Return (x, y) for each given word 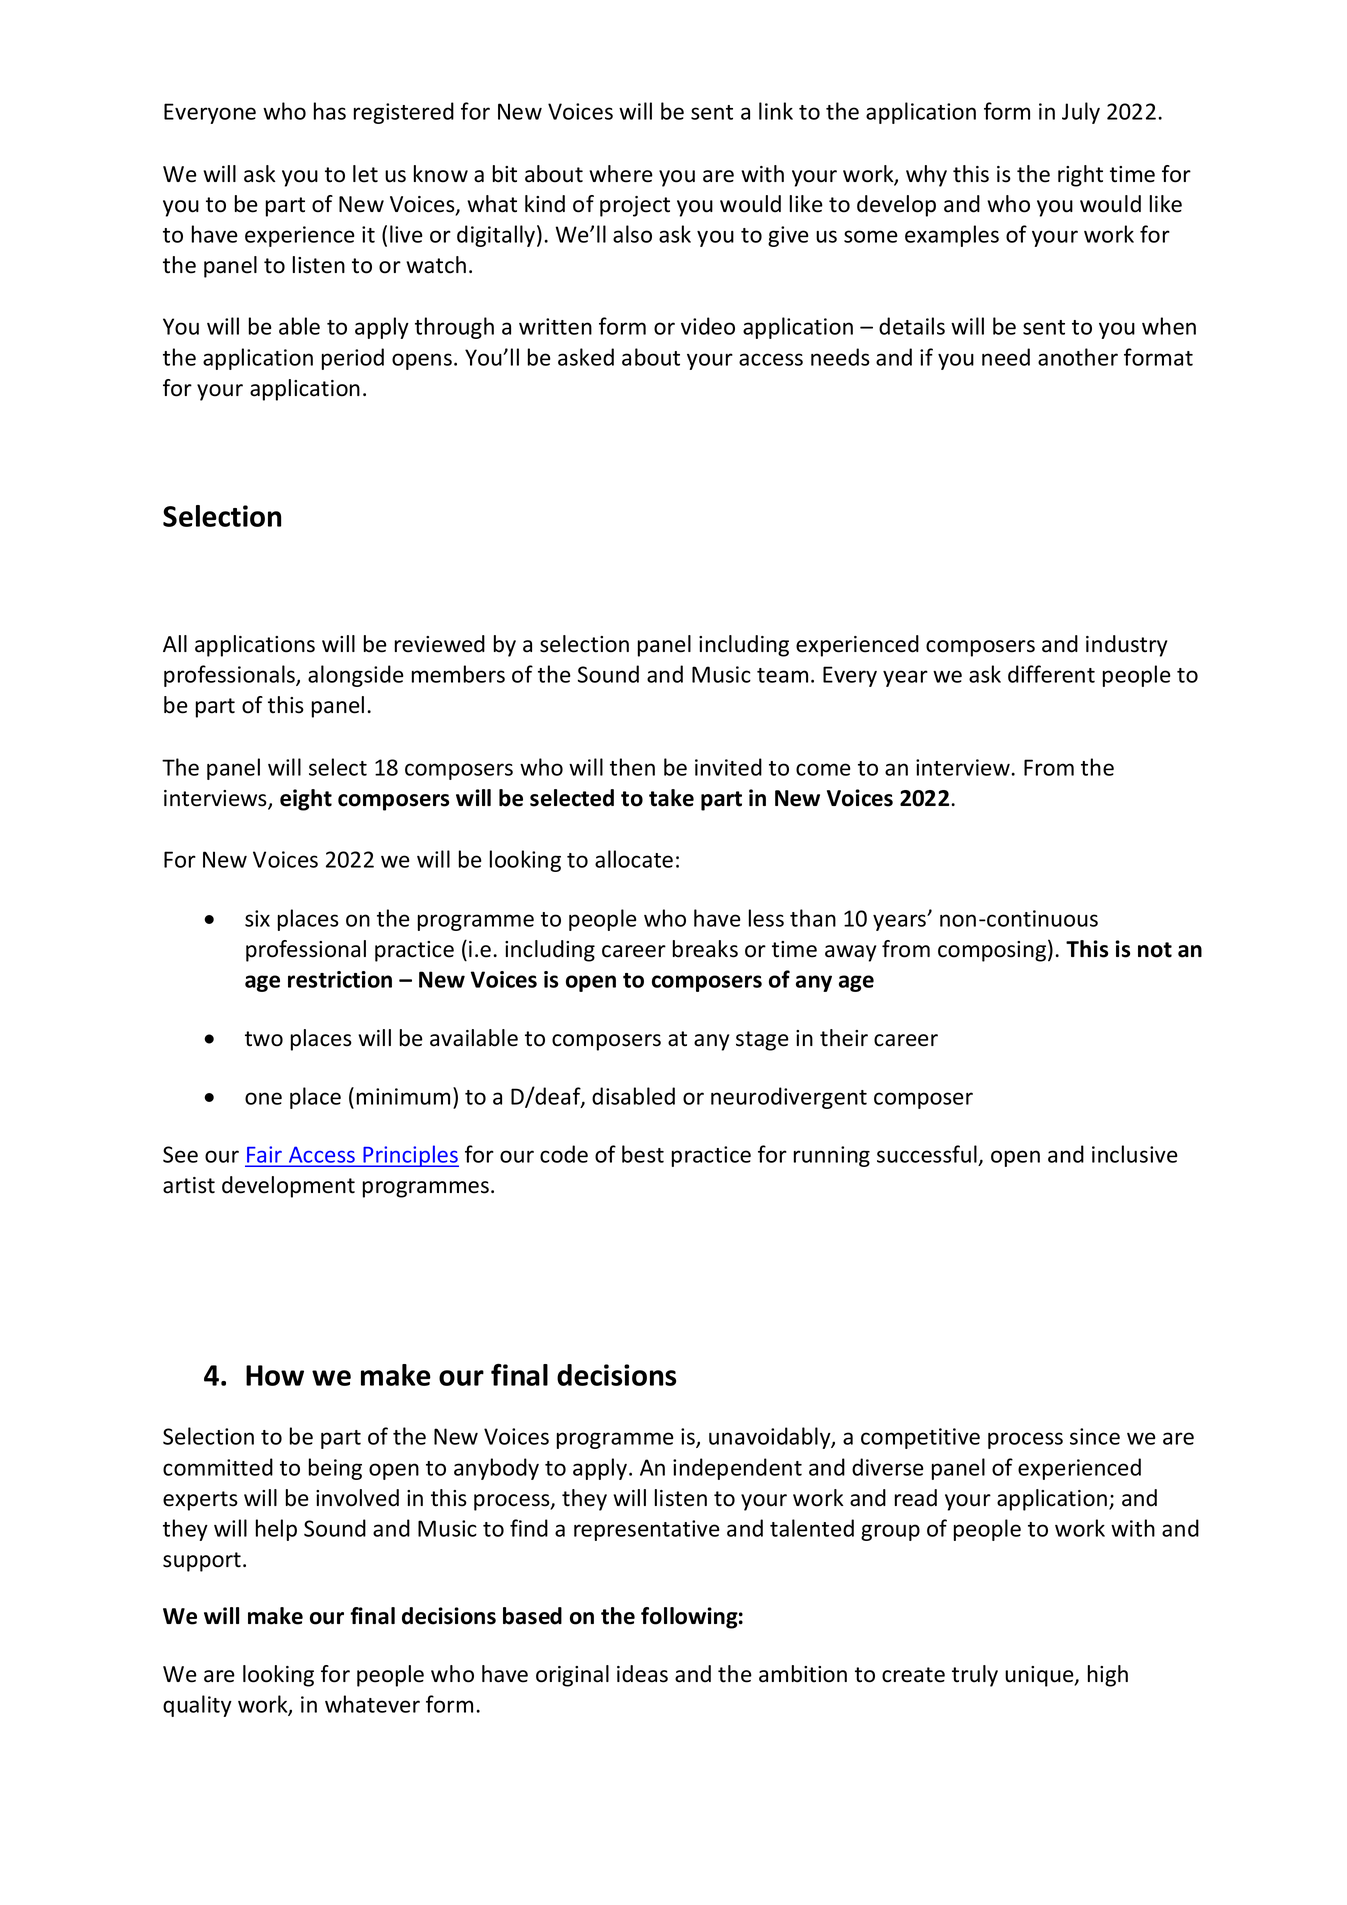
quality (197, 1706)
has (330, 111)
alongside (356, 676)
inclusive (1135, 1154)
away (850, 953)
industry (1126, 646)
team (782, 675)
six (257, 918)
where (621, 174)
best (643, 1154)
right (1080, 176)
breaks (705, 949)
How (275, 1375)
